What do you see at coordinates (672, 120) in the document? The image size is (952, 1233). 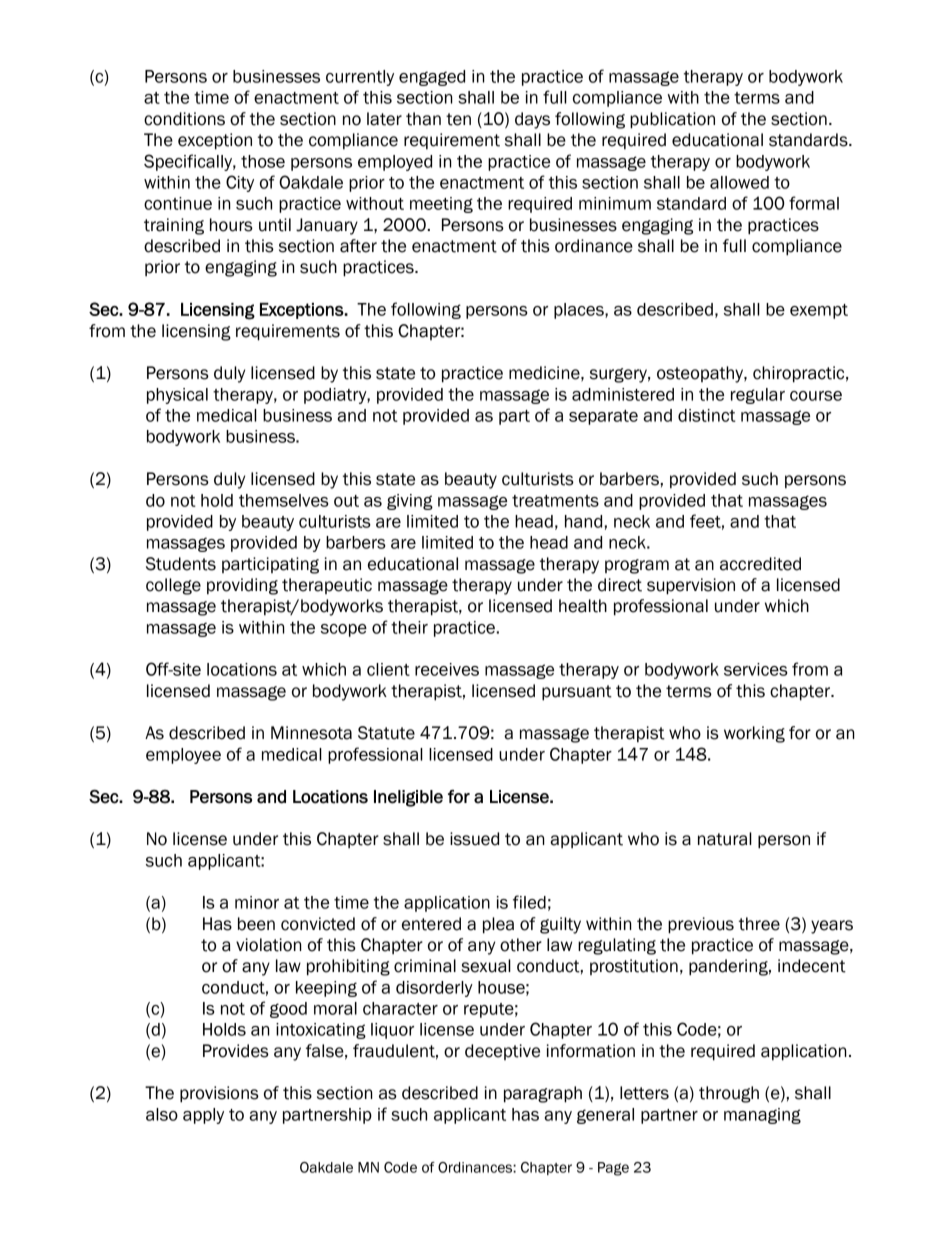 I see `publication` at bounding box center [672, 120].
